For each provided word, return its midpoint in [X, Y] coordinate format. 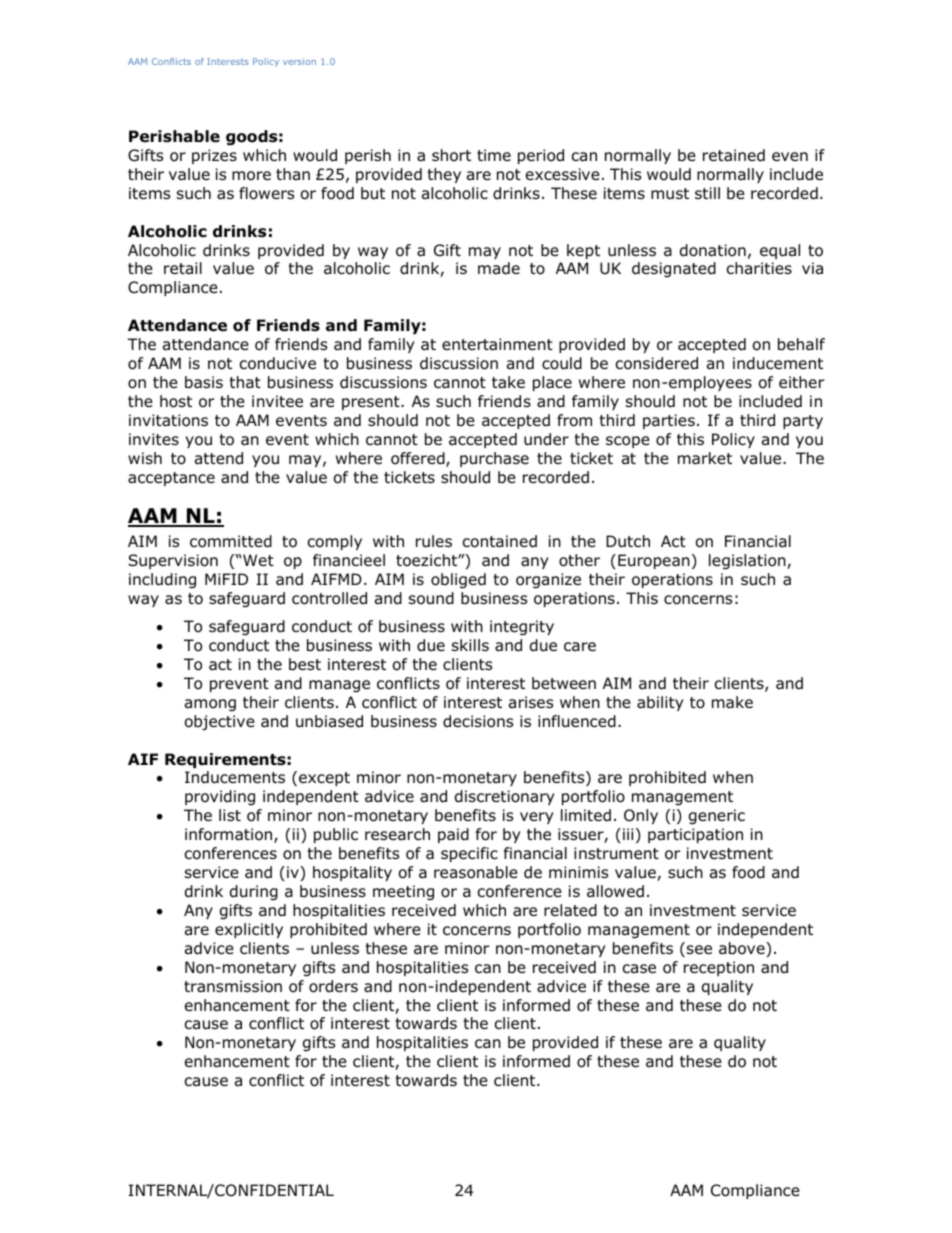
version [299, 61]
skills [470, 645]
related [570, 910]
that [245, 382]
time [494, 155]
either [802, 382]
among [210, 705]
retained [734, 155]
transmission [233, 986]
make [732, 702]
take [508, 382]
